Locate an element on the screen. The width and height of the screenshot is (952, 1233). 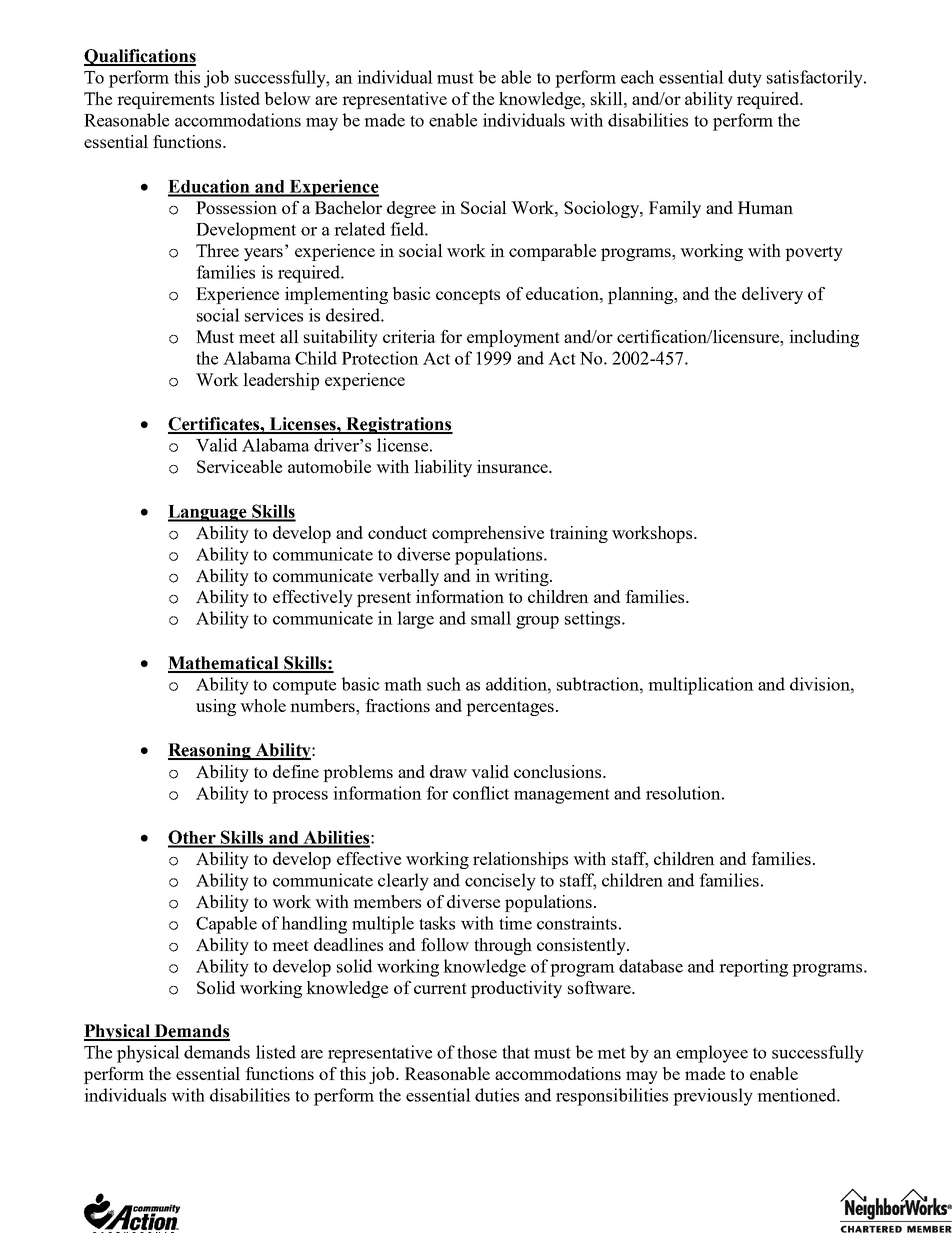
requirements is located at coordinates (165, 100).
